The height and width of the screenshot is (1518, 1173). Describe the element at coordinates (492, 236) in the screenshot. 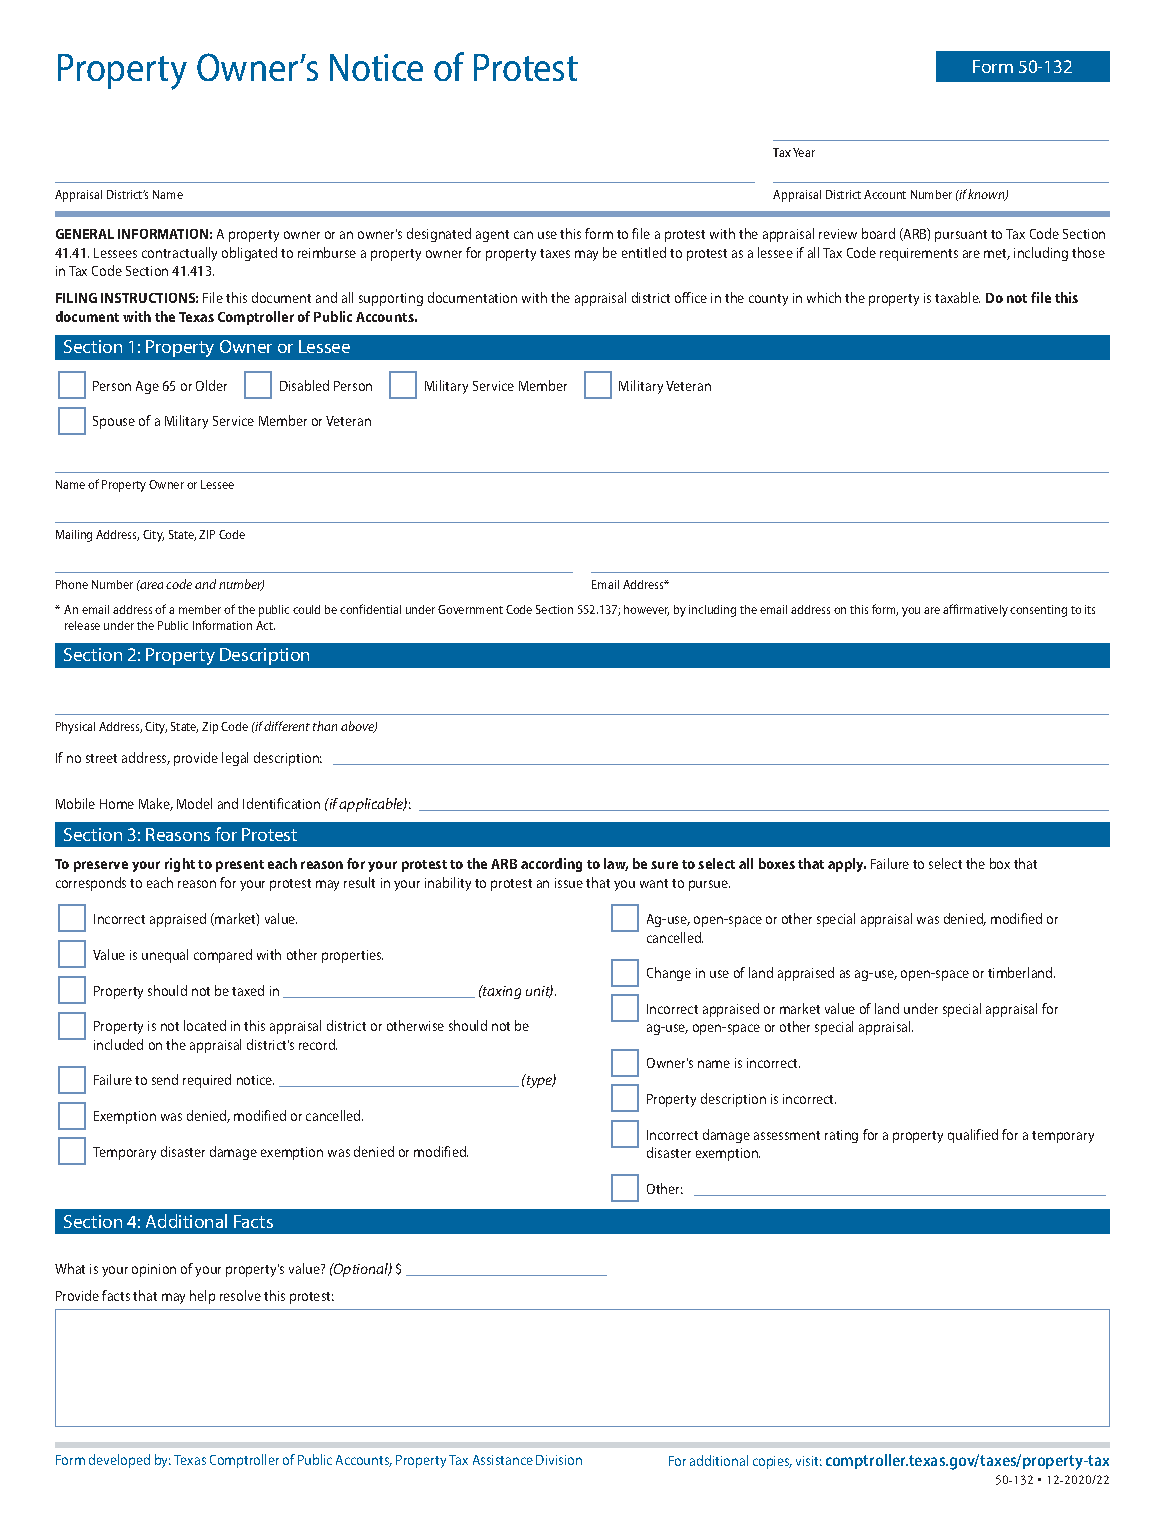

I see `agent` at that location.
